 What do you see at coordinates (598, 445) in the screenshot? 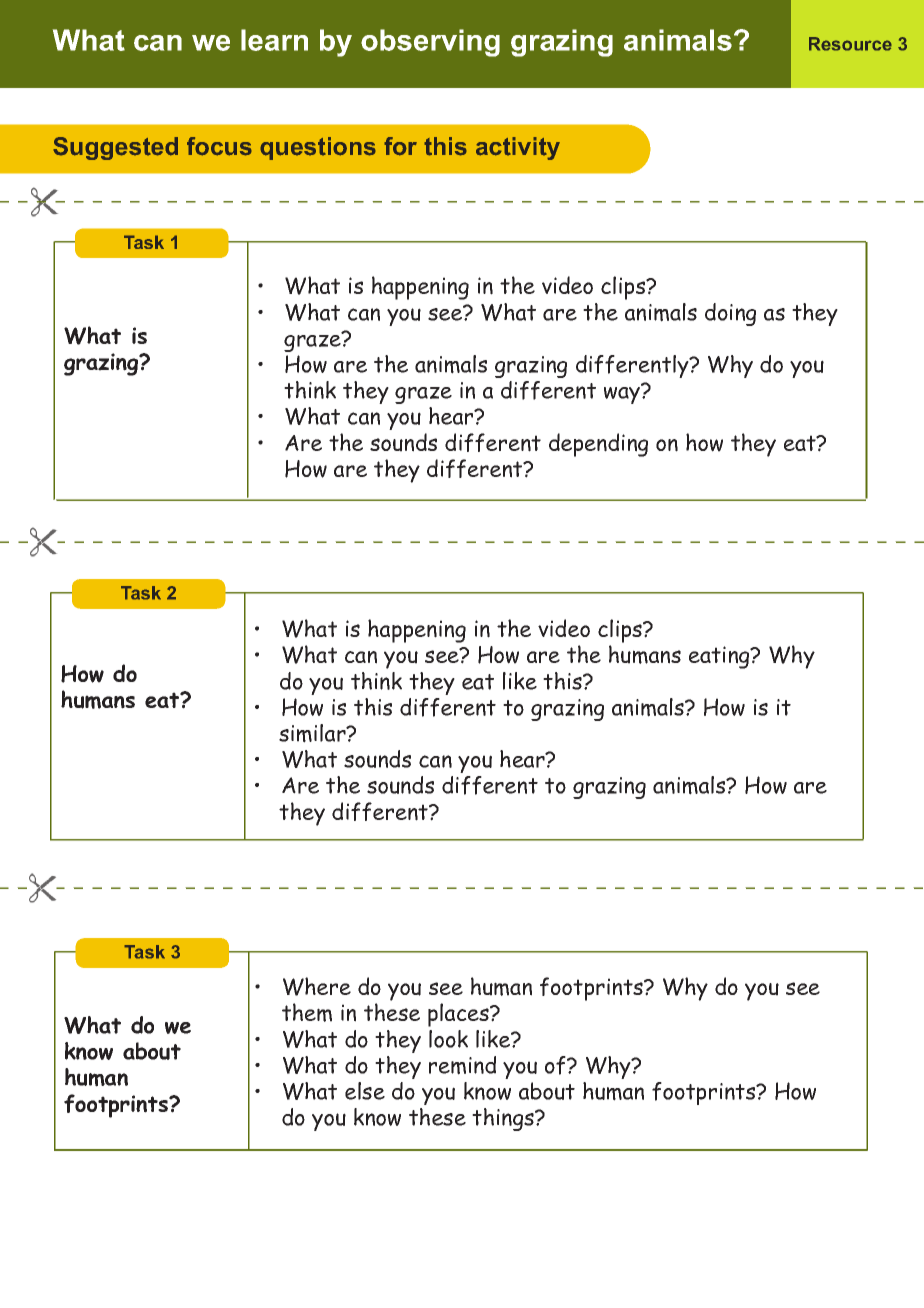
I see `depending` at bounding box center [598, 445].
